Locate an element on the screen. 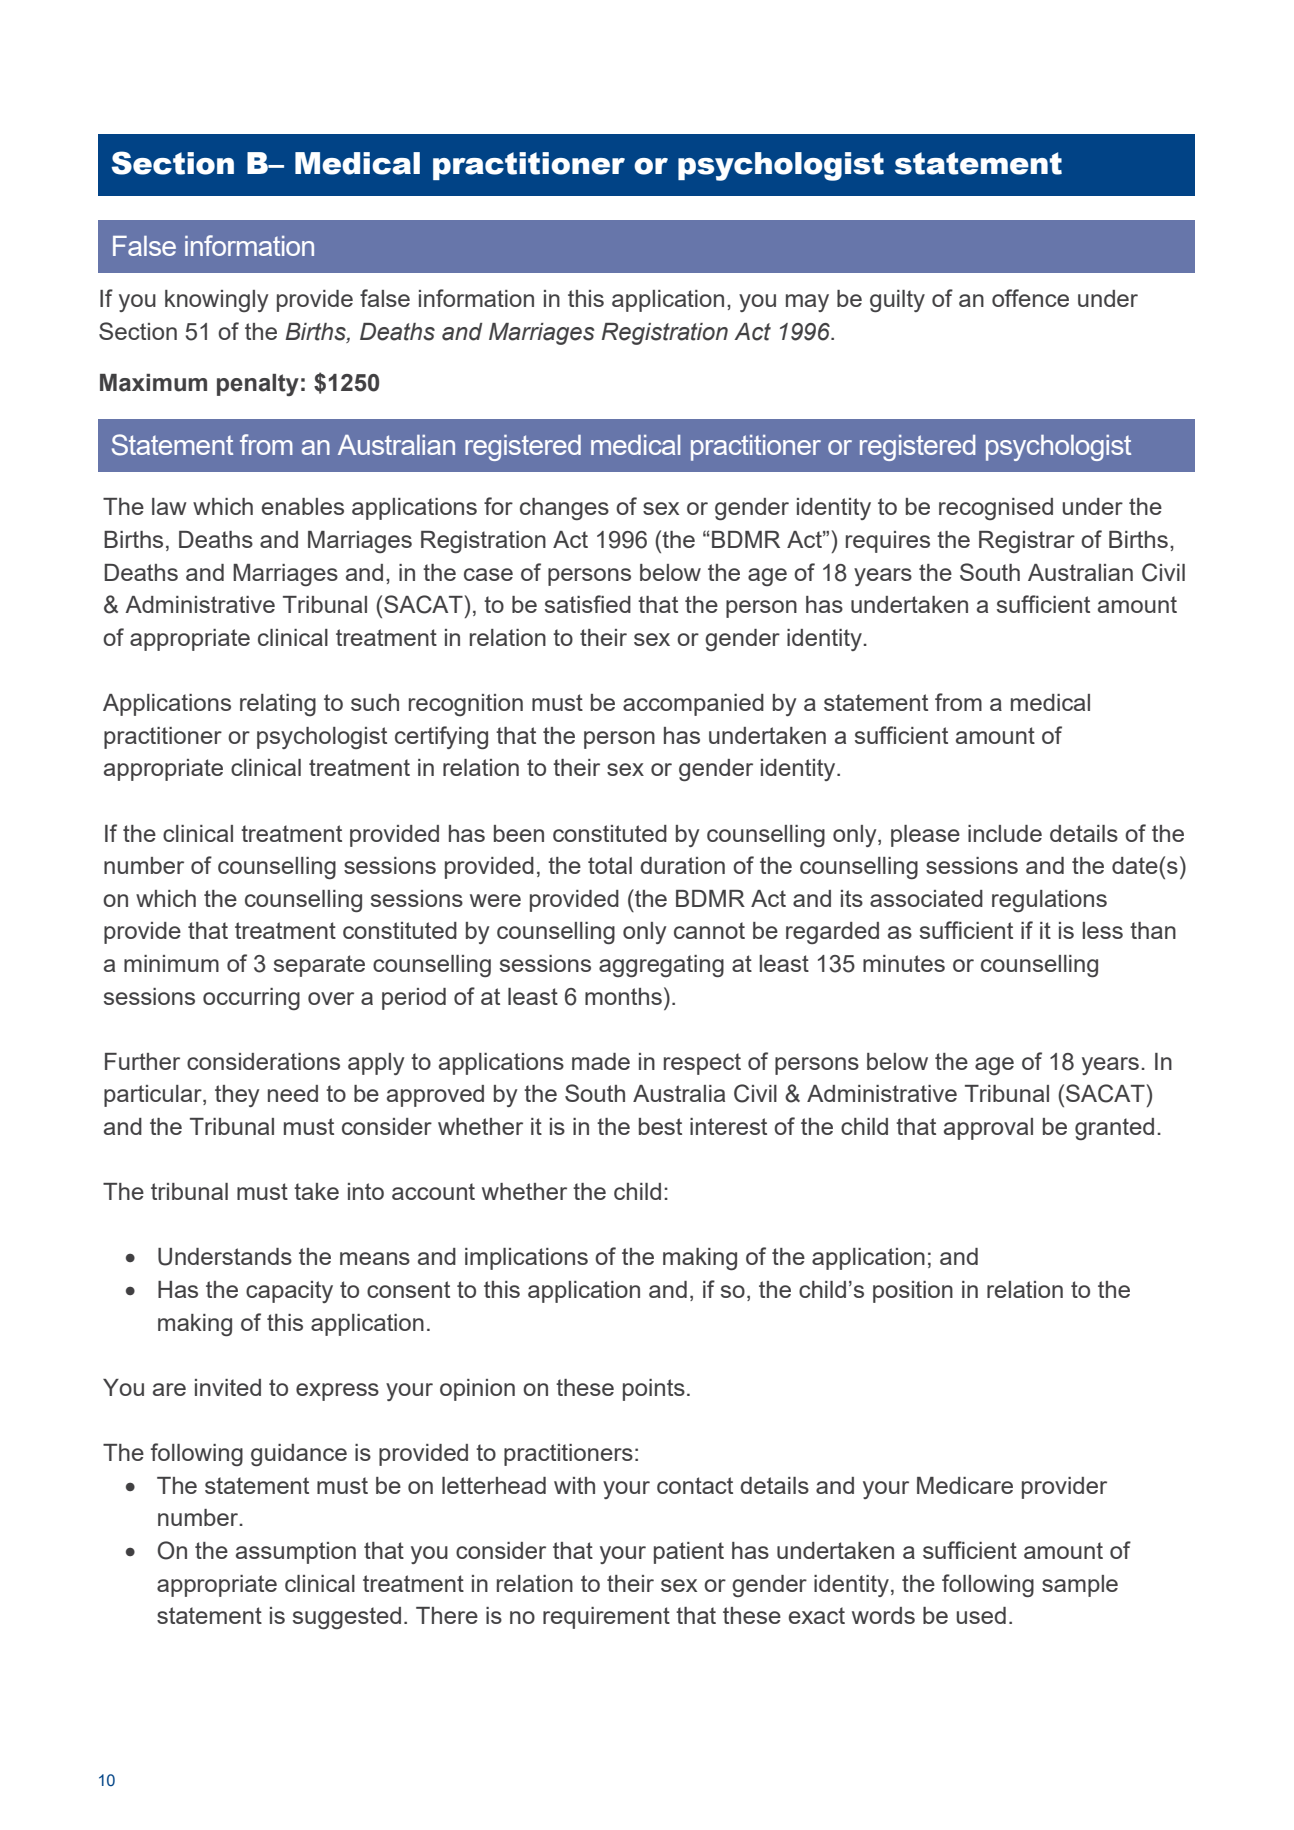  may is located at coordinates (807, 303).
